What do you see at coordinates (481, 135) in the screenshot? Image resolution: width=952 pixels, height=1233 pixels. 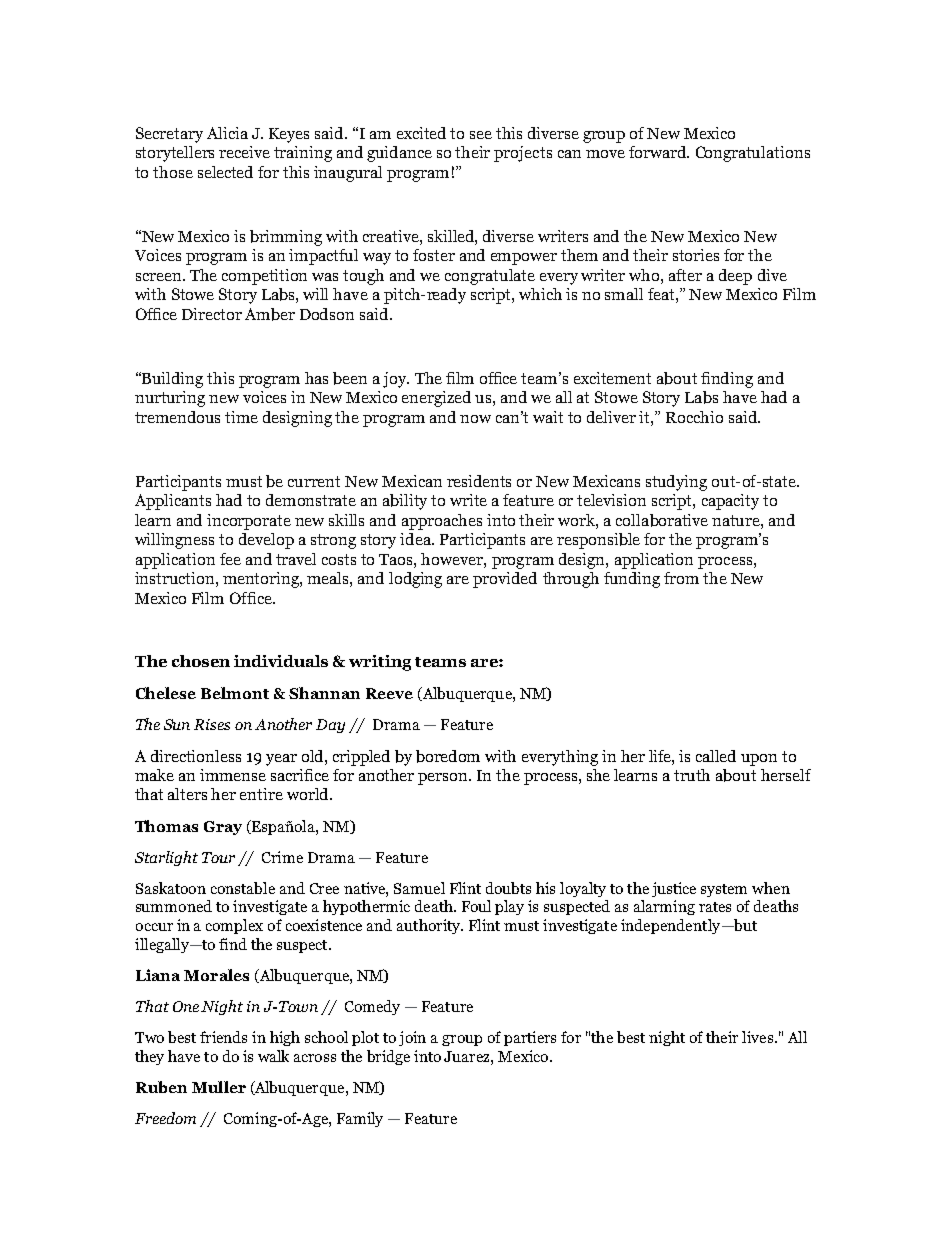 I see `see` at bounding box center [481, 135].
